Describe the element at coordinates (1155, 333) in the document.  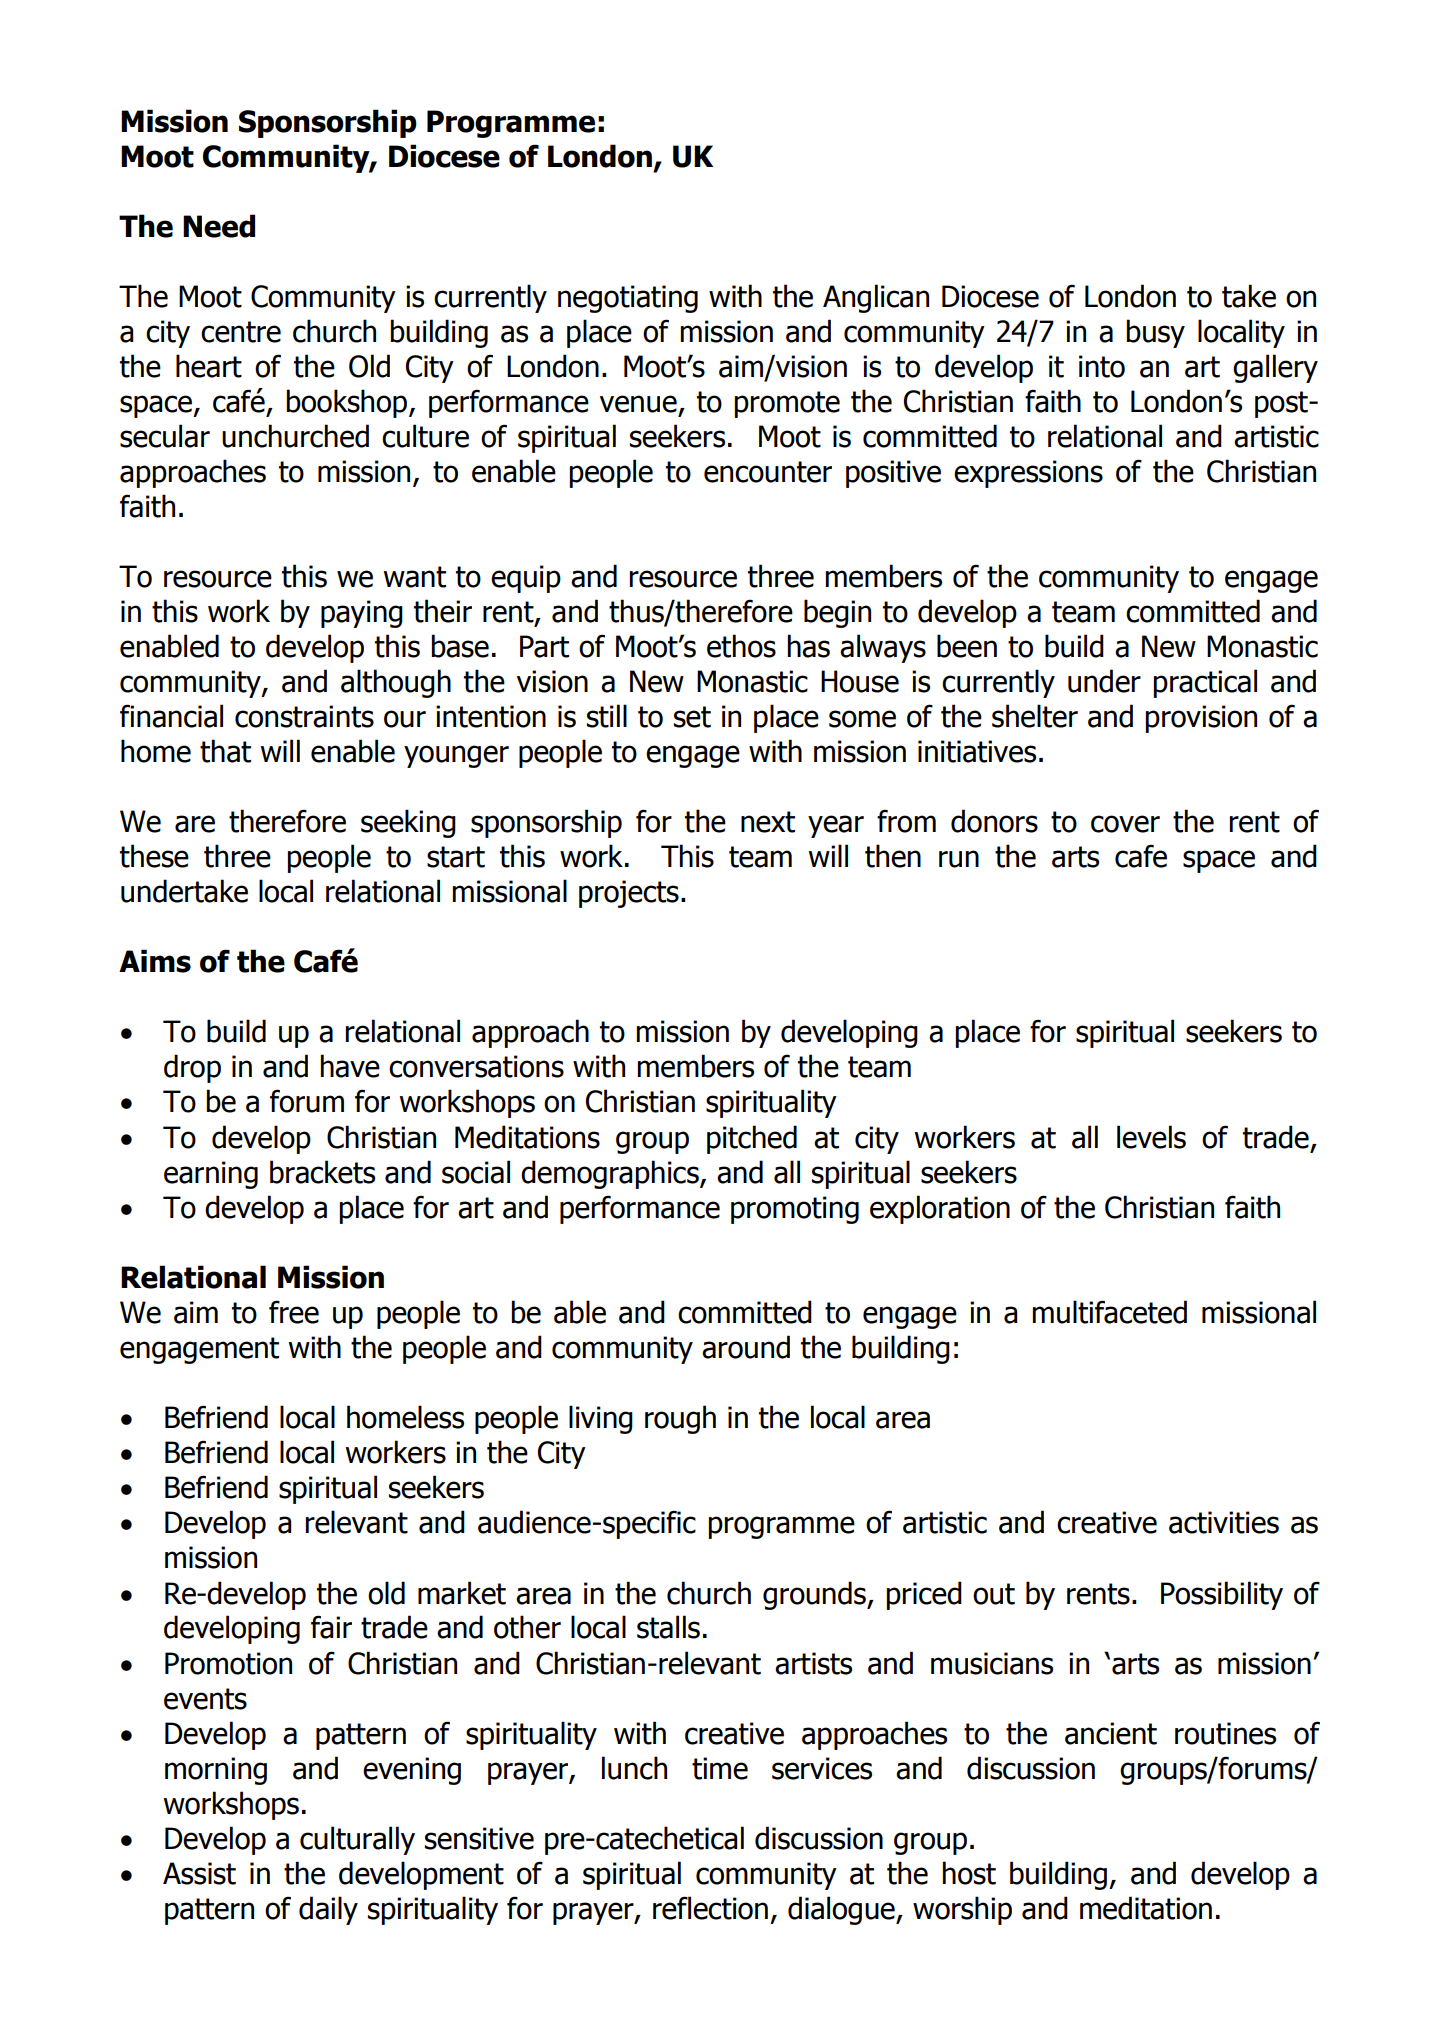
I see `busy` at that location.
